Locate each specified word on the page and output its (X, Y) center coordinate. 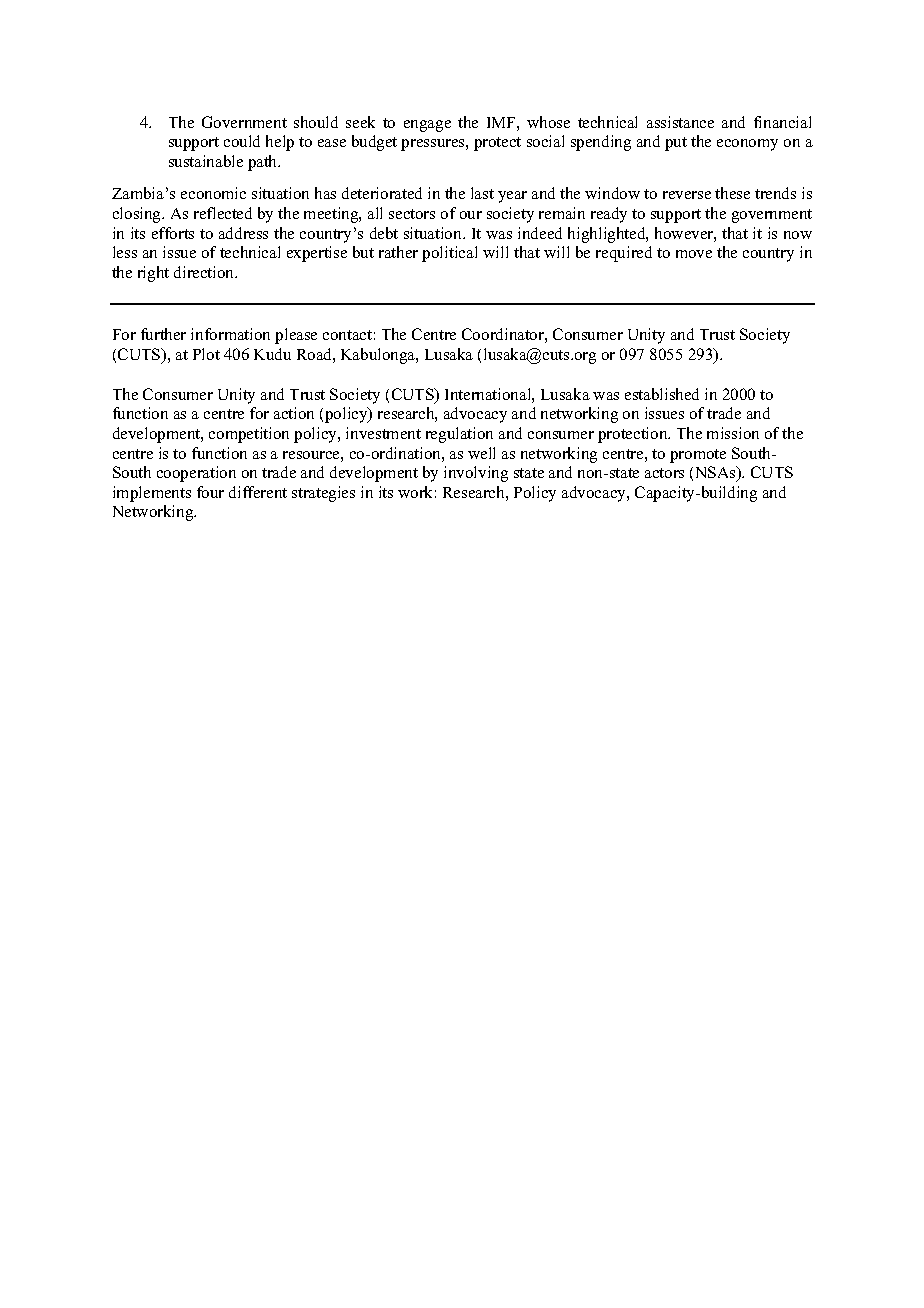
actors (664, 473)
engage (427, 126)
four (210, 492)
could (242, 141)
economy (747, 145)
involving (476, 474)
